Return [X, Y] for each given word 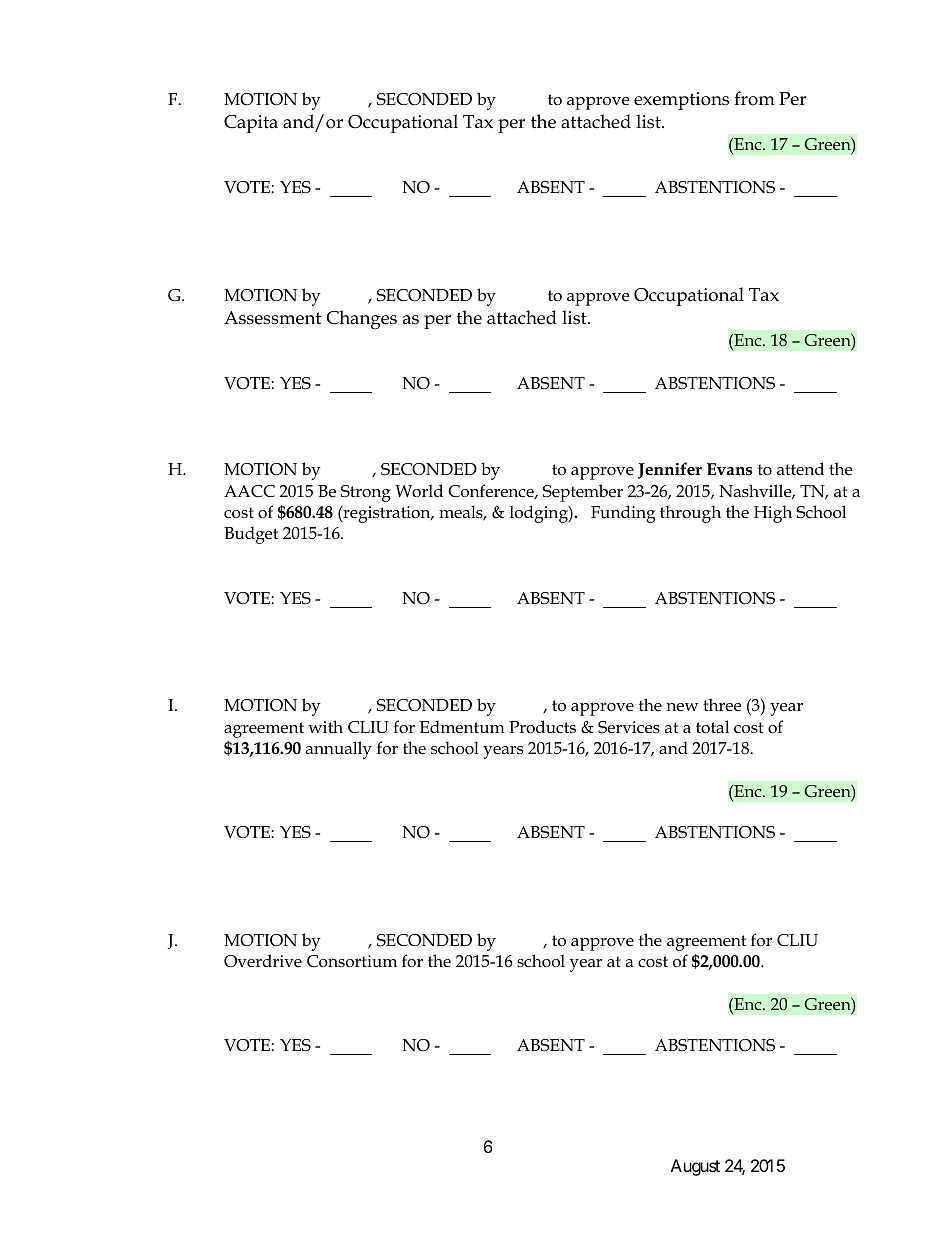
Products [542, 727]
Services [629, 727]
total [712, 727]
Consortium [352, 961]
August [695, 1167]
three [722, 705]
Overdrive [263, 961]
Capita [251, 124]
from [754, 98]
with [325, 726]
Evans [729, 469]
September [583, 493]
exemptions [681, 101]
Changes [361, 320]
